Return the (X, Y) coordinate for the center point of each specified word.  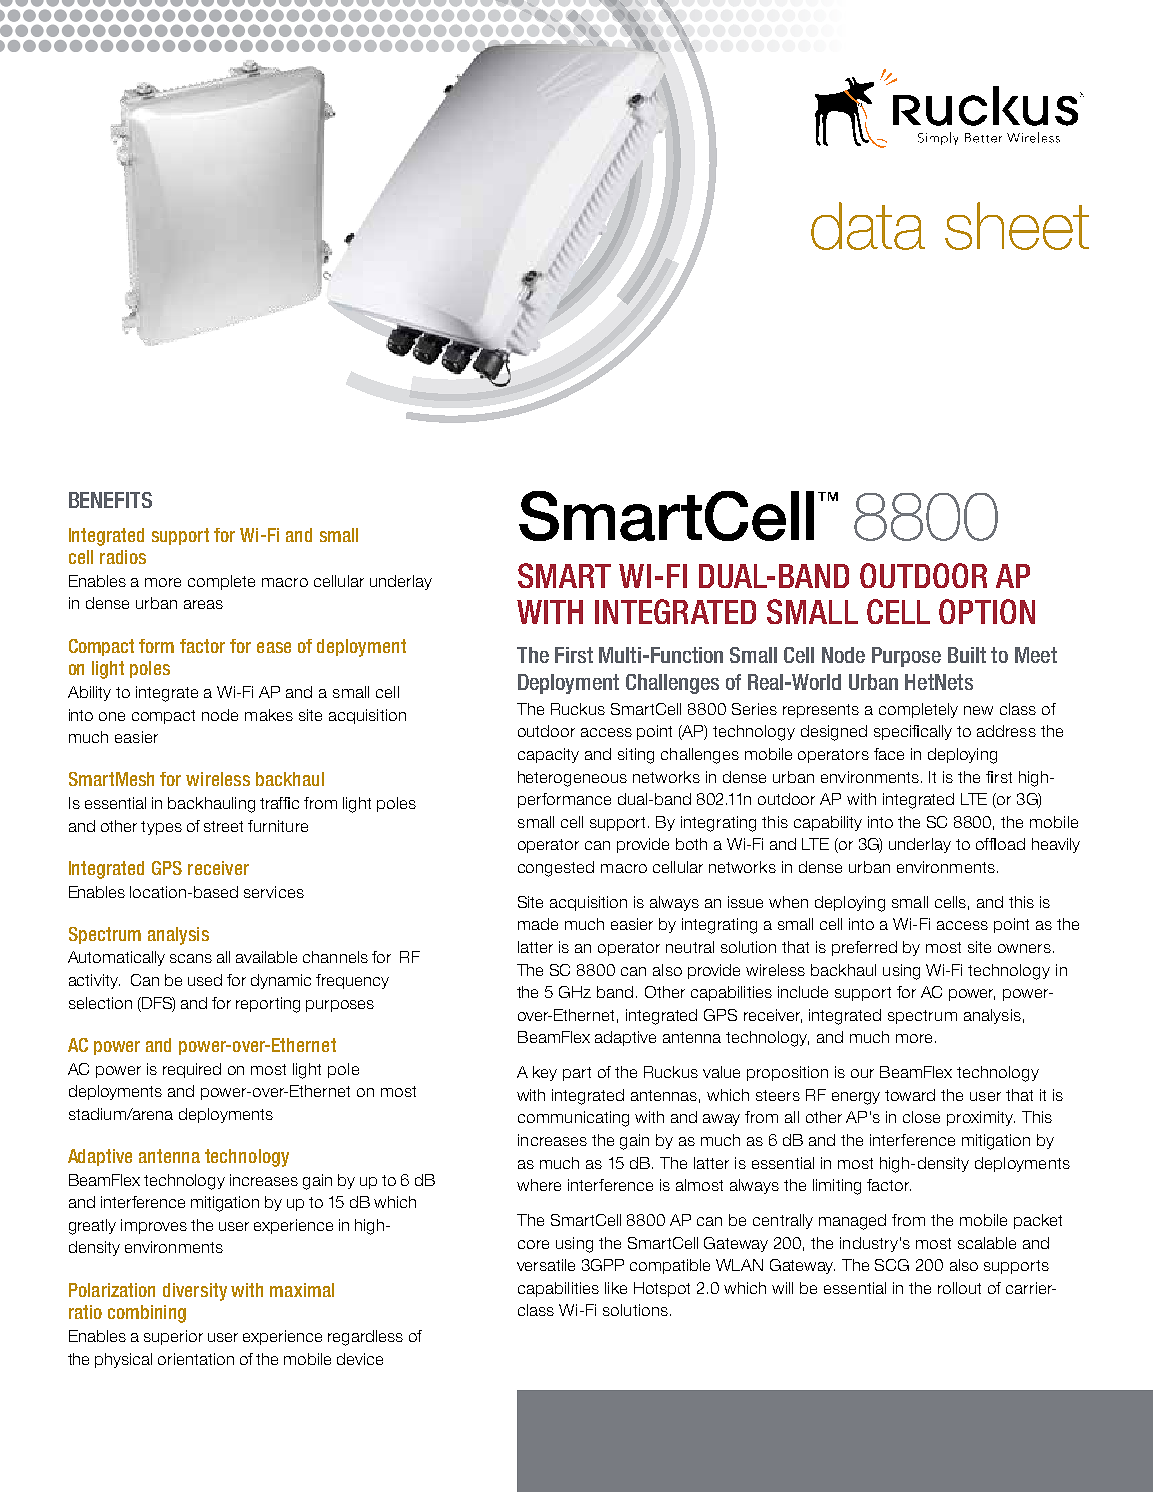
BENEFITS (110, 500)
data (868, 226)
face (889, 754)
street (223, 826)
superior (173, 1337)
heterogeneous (572, 779)
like (616, 1288)
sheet (1017, 226)
